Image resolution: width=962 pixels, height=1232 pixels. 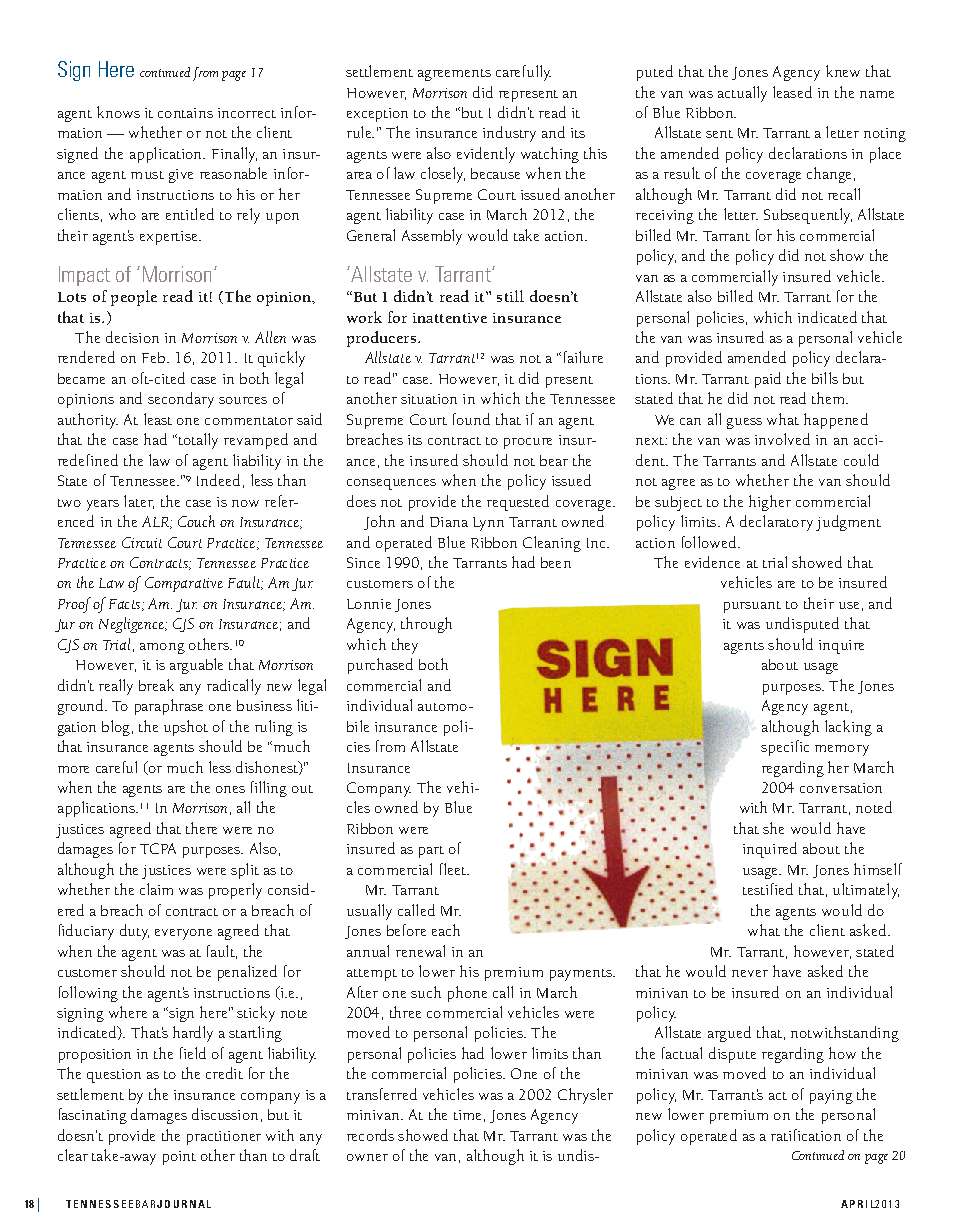 I want to click on through, so click(x=426, y=625).
